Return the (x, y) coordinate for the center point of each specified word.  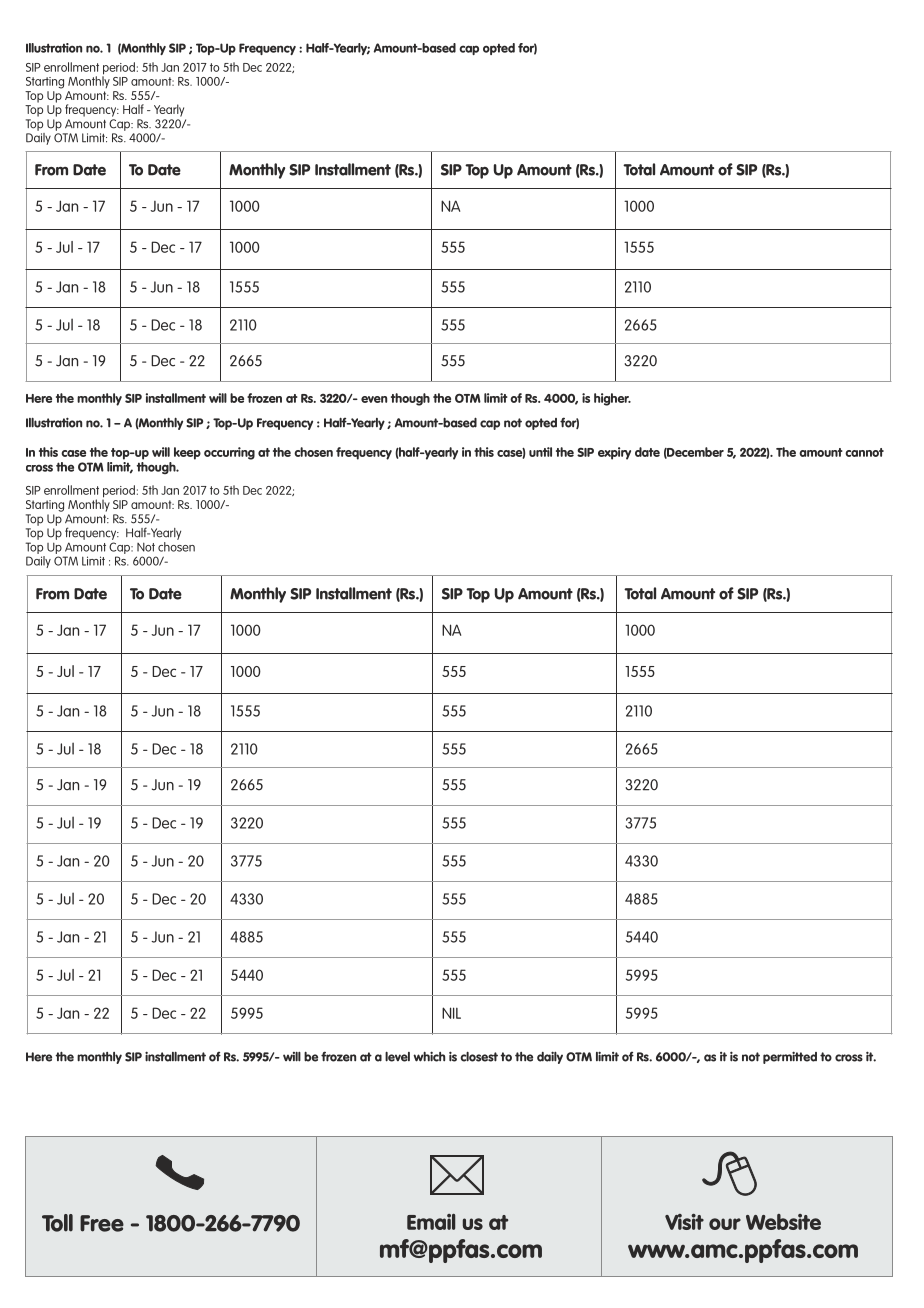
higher (612, 399)
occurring (229, 453)
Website (783, 1222)
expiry (614, 453)
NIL (451, 1013)
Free (102, 1223)
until (540, 452)
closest (479, 1056)
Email (431, 1222)
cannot (864, 452)
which (429, 1056)
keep (187, 453)
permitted (790, 1057)
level (397, 1056)
